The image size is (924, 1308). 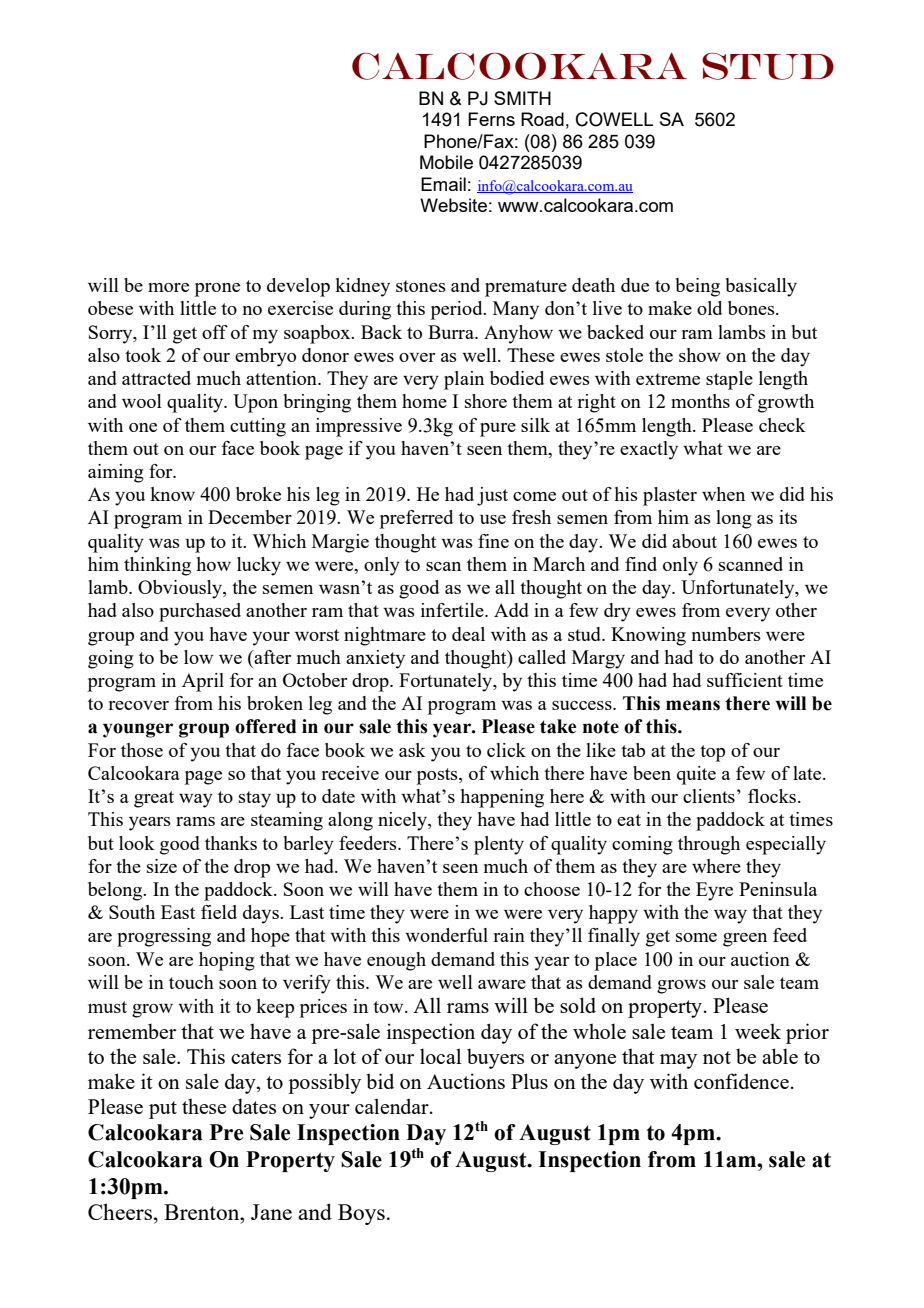 What do you see at coordinates (709, 845) in the screenshot?
I see `through` at bounding box center [709, 845].
